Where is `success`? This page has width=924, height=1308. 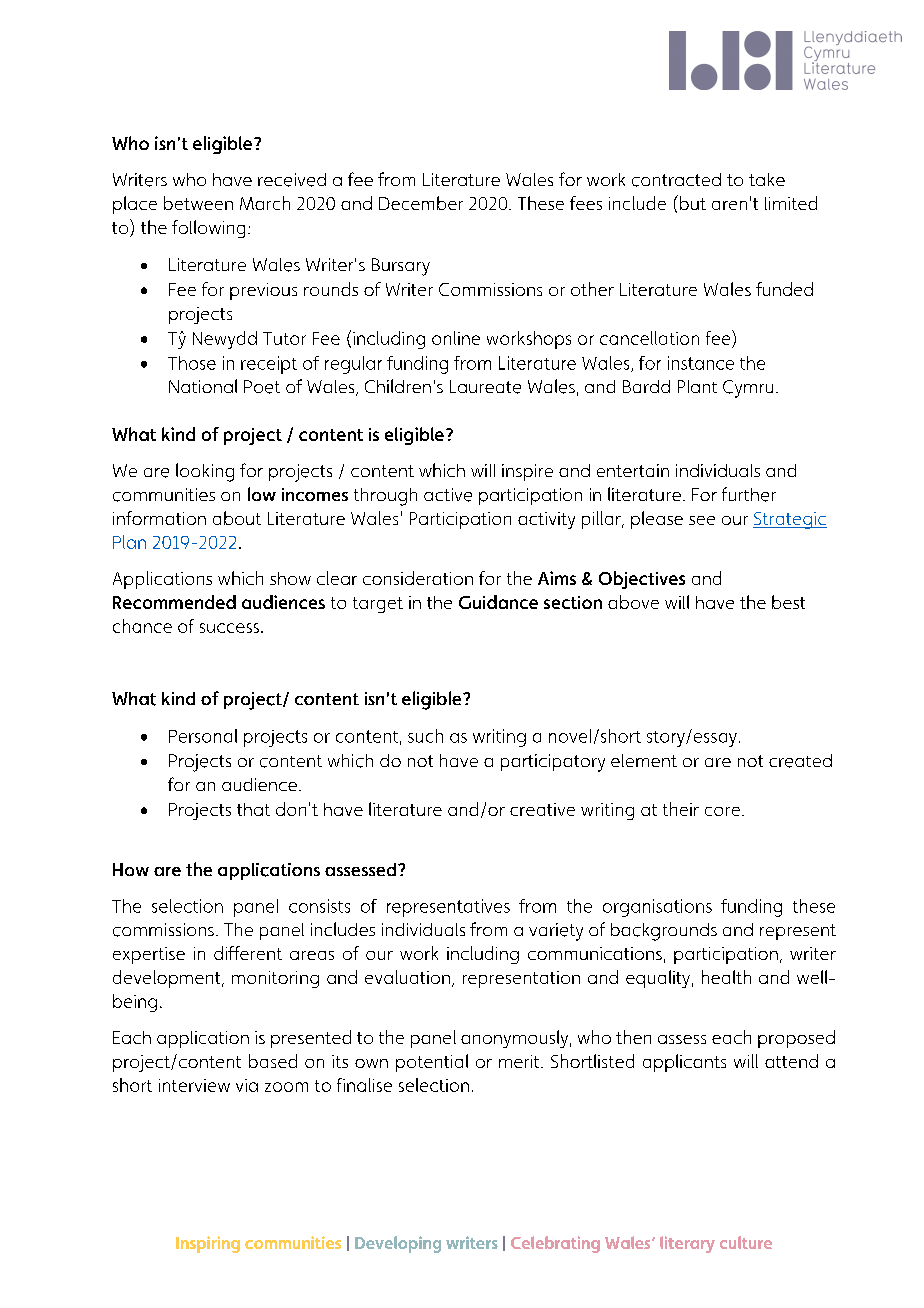
success is located at coordinates (229, 628).
